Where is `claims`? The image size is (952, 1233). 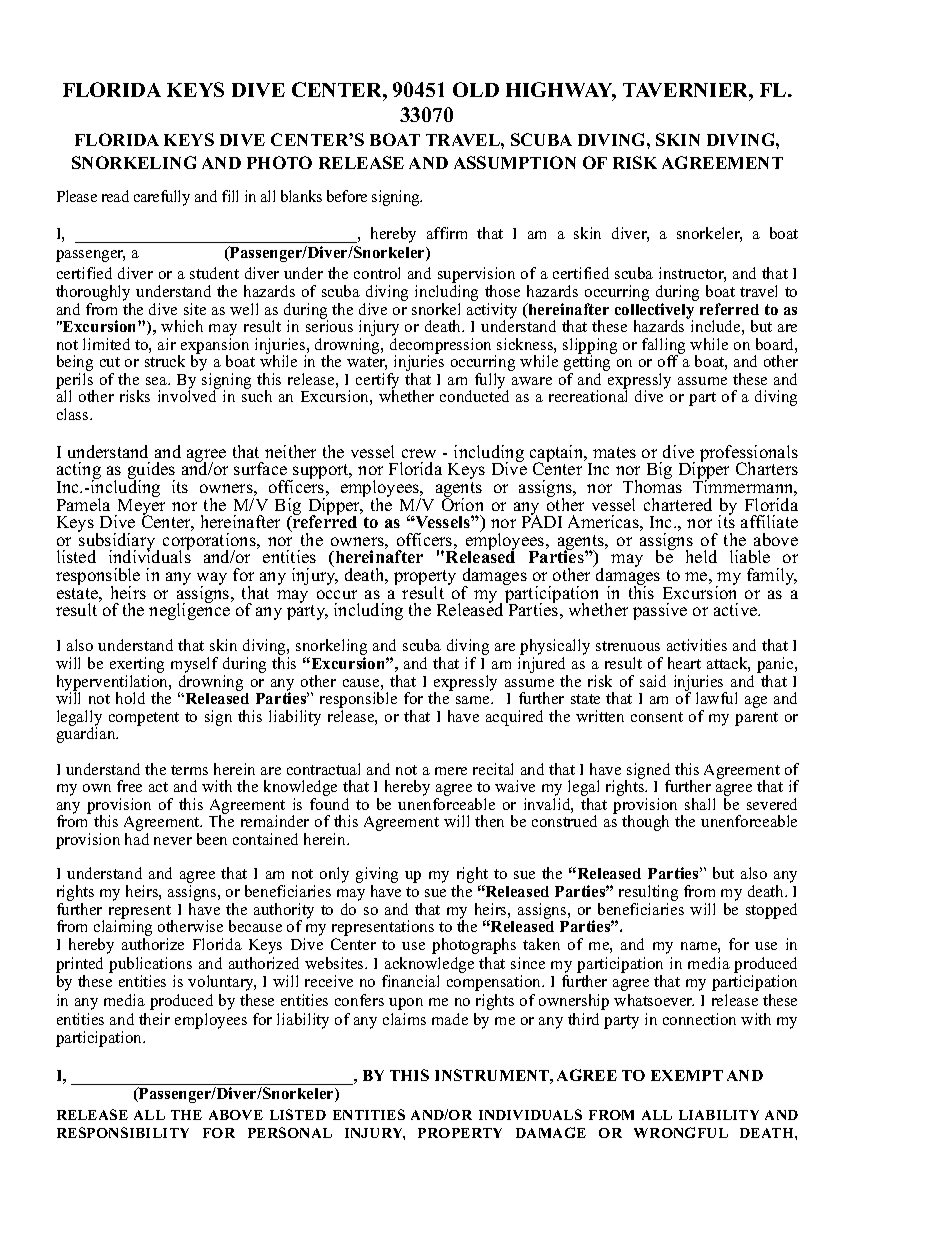 claims is located at coordinates (404, 1019).
